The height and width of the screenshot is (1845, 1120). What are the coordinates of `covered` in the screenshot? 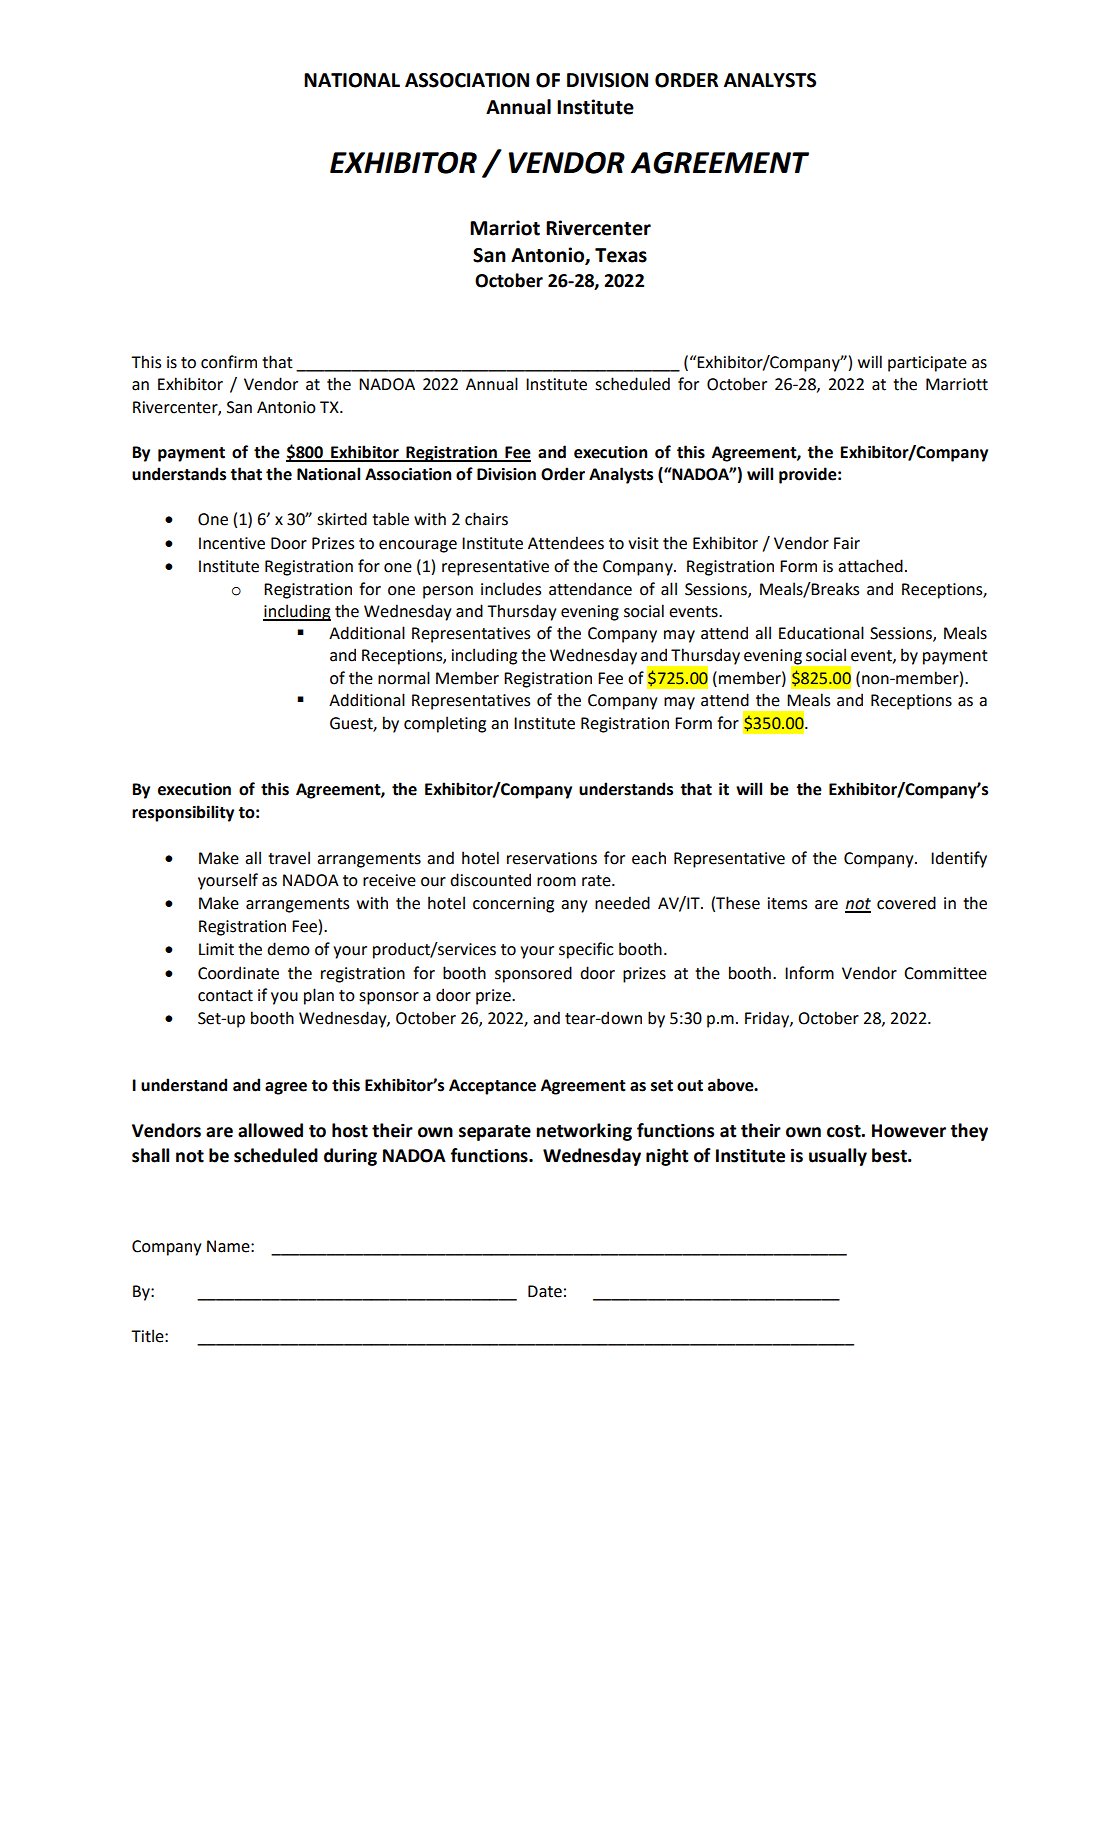 It's located at (906, 903).
